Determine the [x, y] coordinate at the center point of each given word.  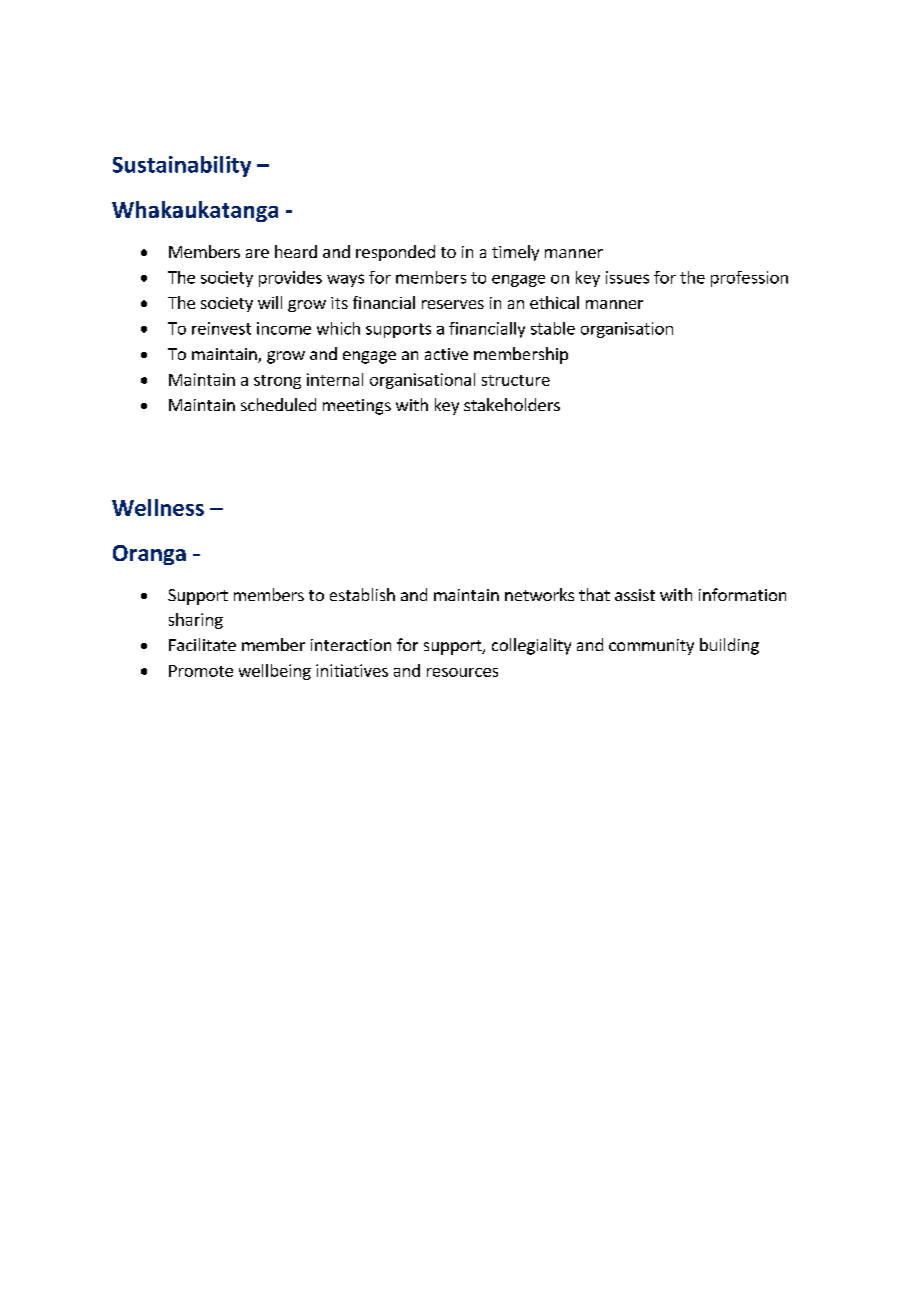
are [257, 253]
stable [553, 328]
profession [749, 279]
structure [516, 380]
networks [539, 594]
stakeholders [512, 404]
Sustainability [182, 166]
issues [627, 277]
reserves [453, 304]
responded [395, 253]
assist [635, 595]
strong [277, 382]
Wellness [158, 507]
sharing [196, 621]
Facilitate [202, 644]
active [446, 354]
